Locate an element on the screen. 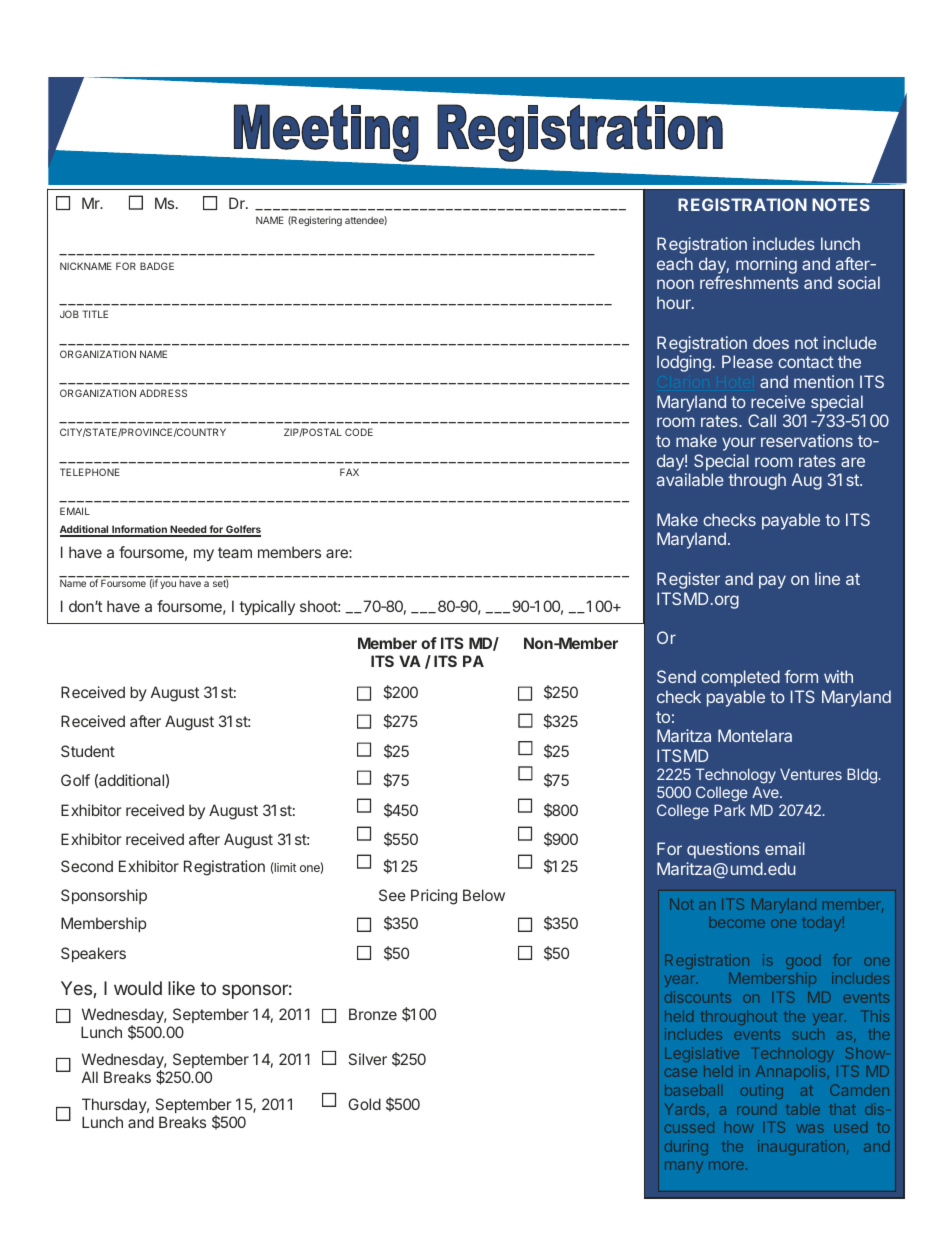  each is located at coordinates (675, 263).
